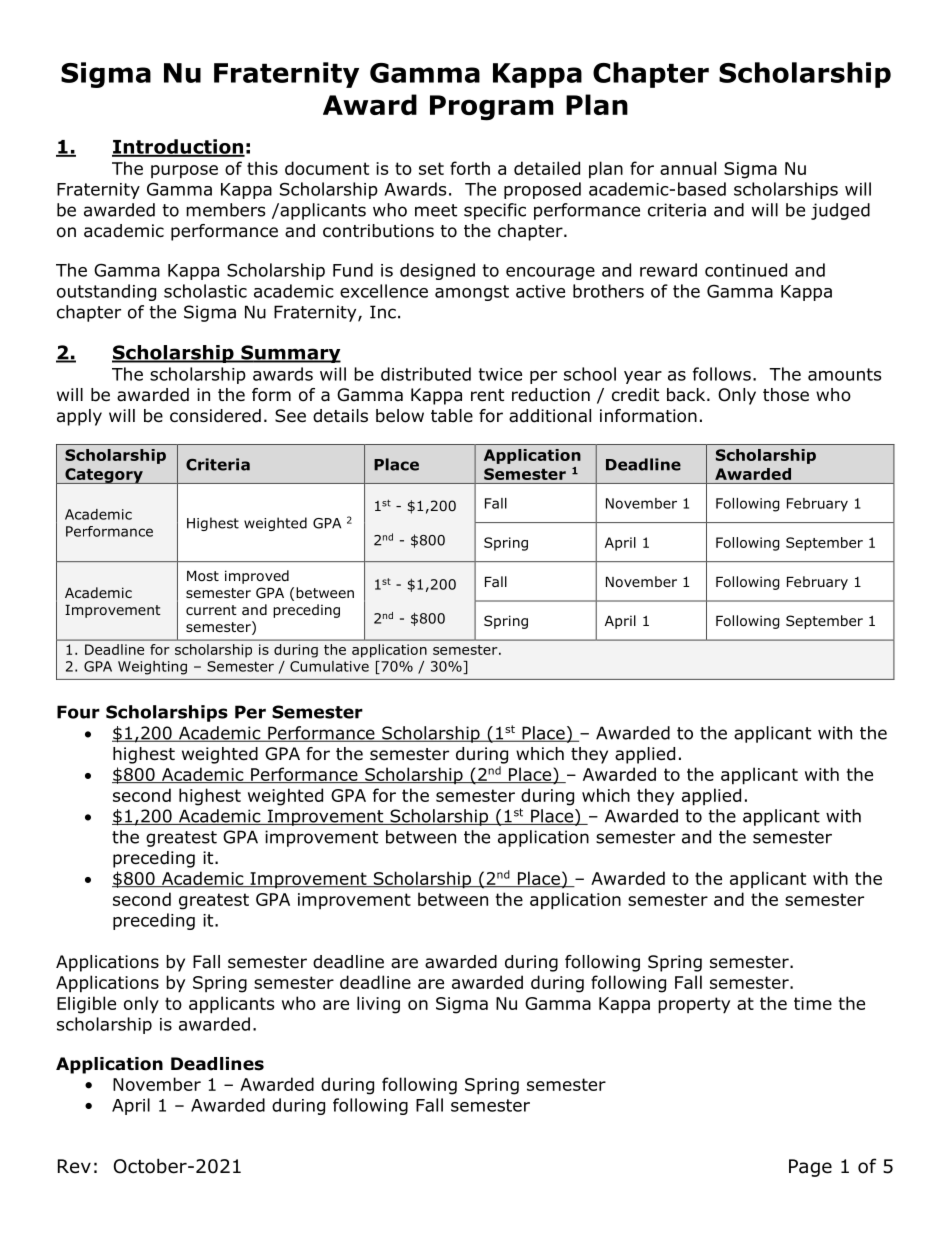 The width and height of the screenshot is (952, 1233). Describe the element at coordinates (470, 168) in the screenshot. I see `forth` at that location.
